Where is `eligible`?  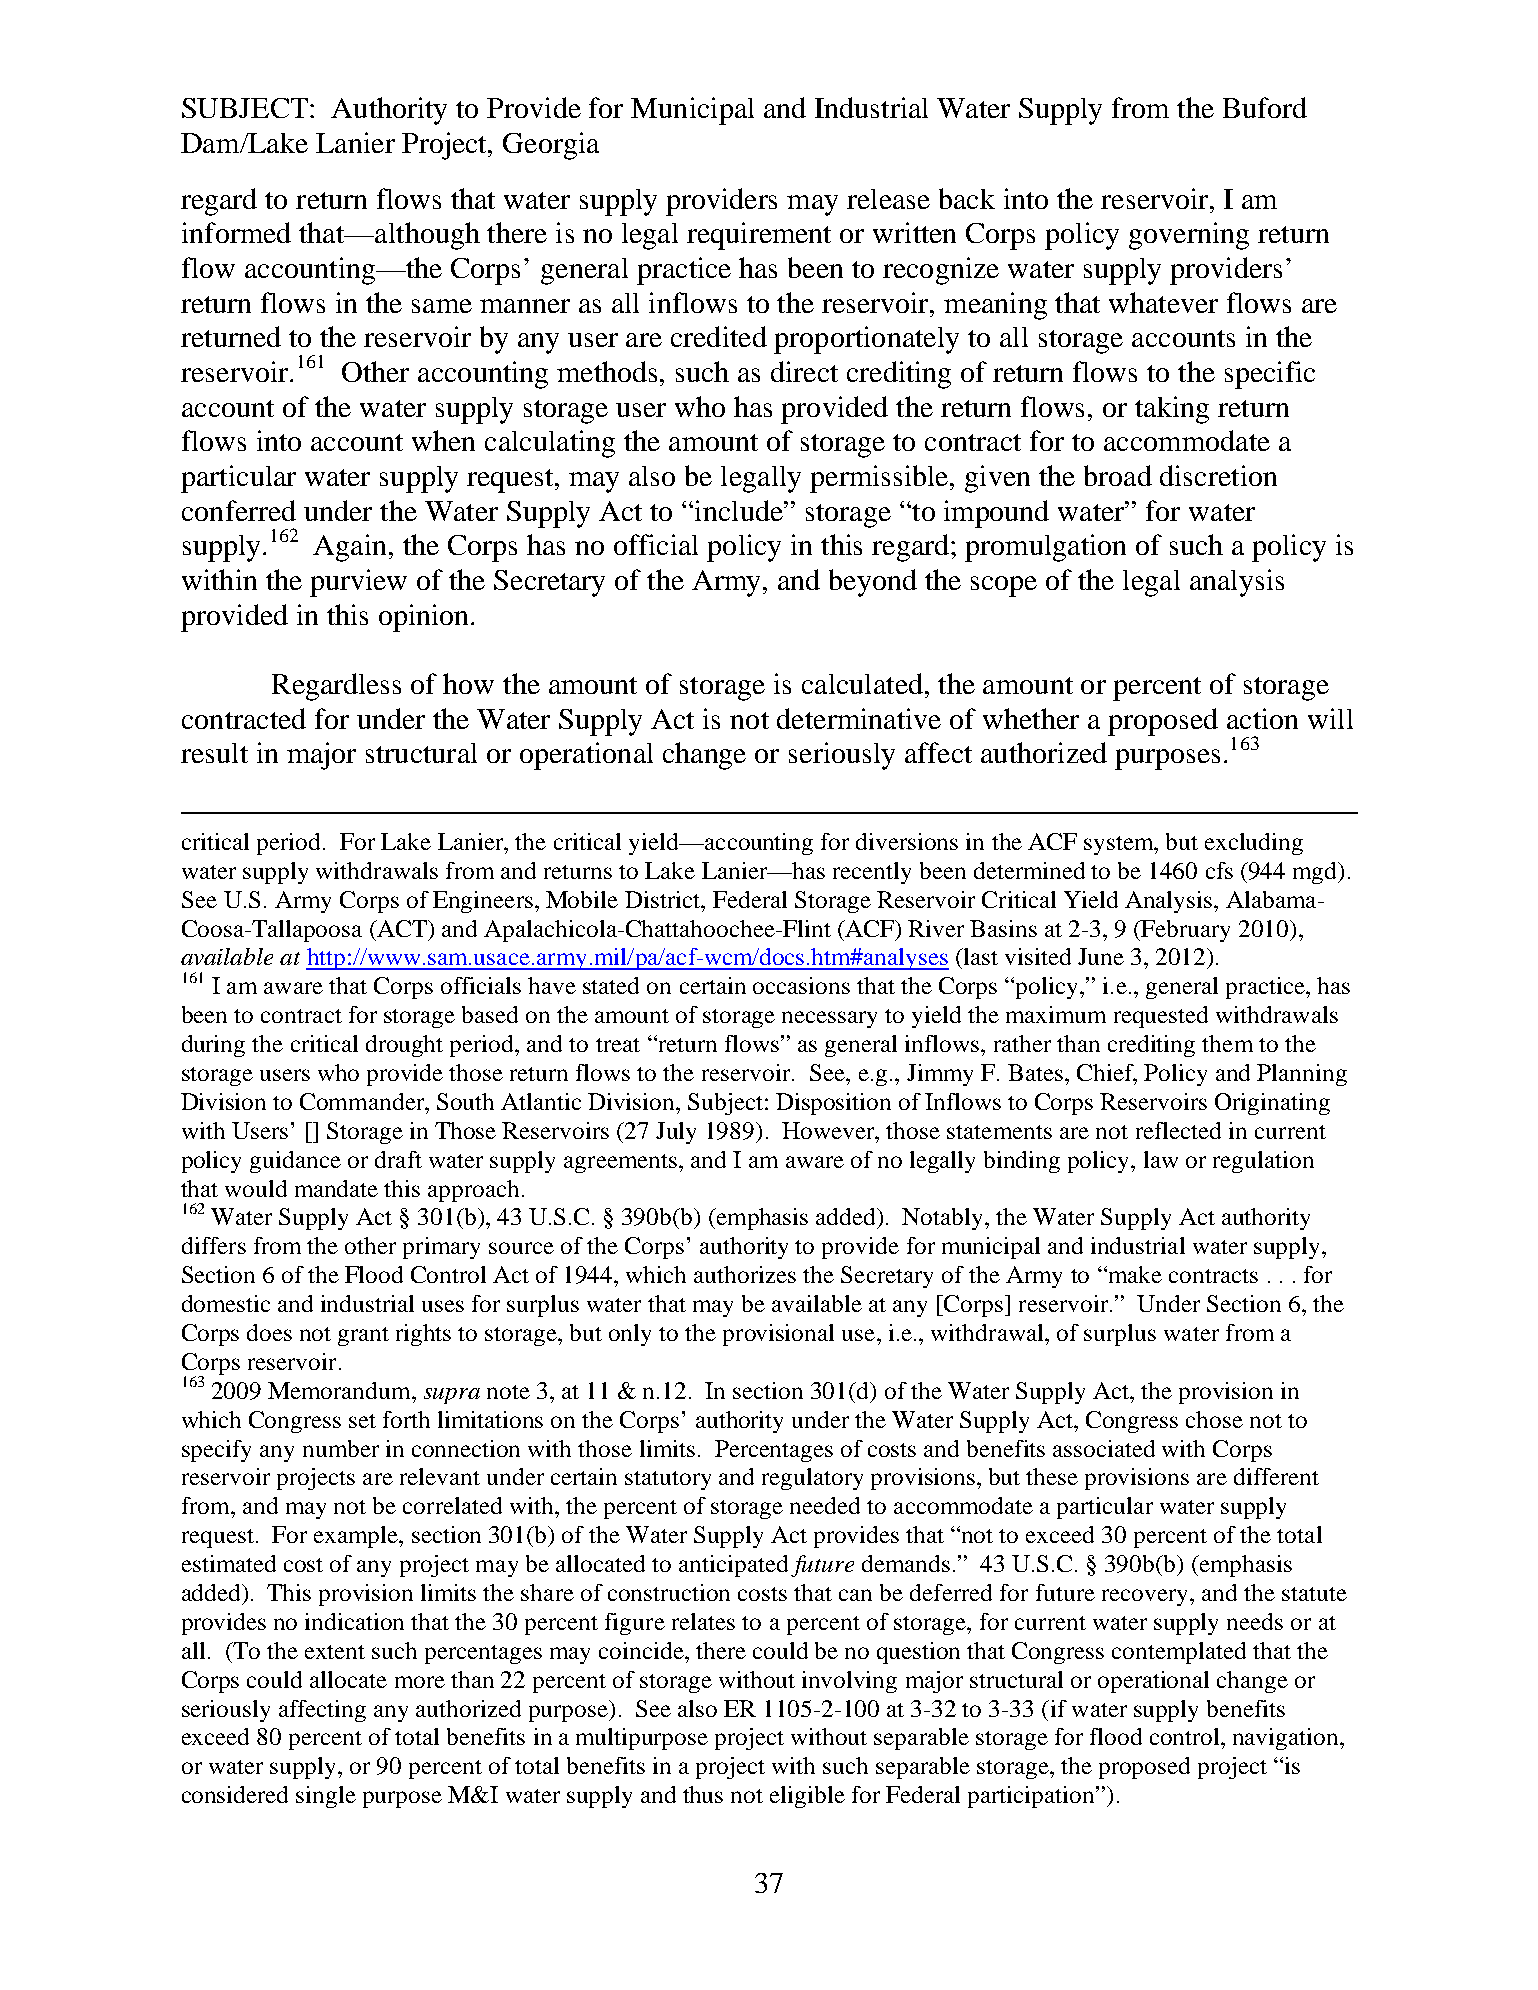 eligible is located at coordinates (807, 1797).
